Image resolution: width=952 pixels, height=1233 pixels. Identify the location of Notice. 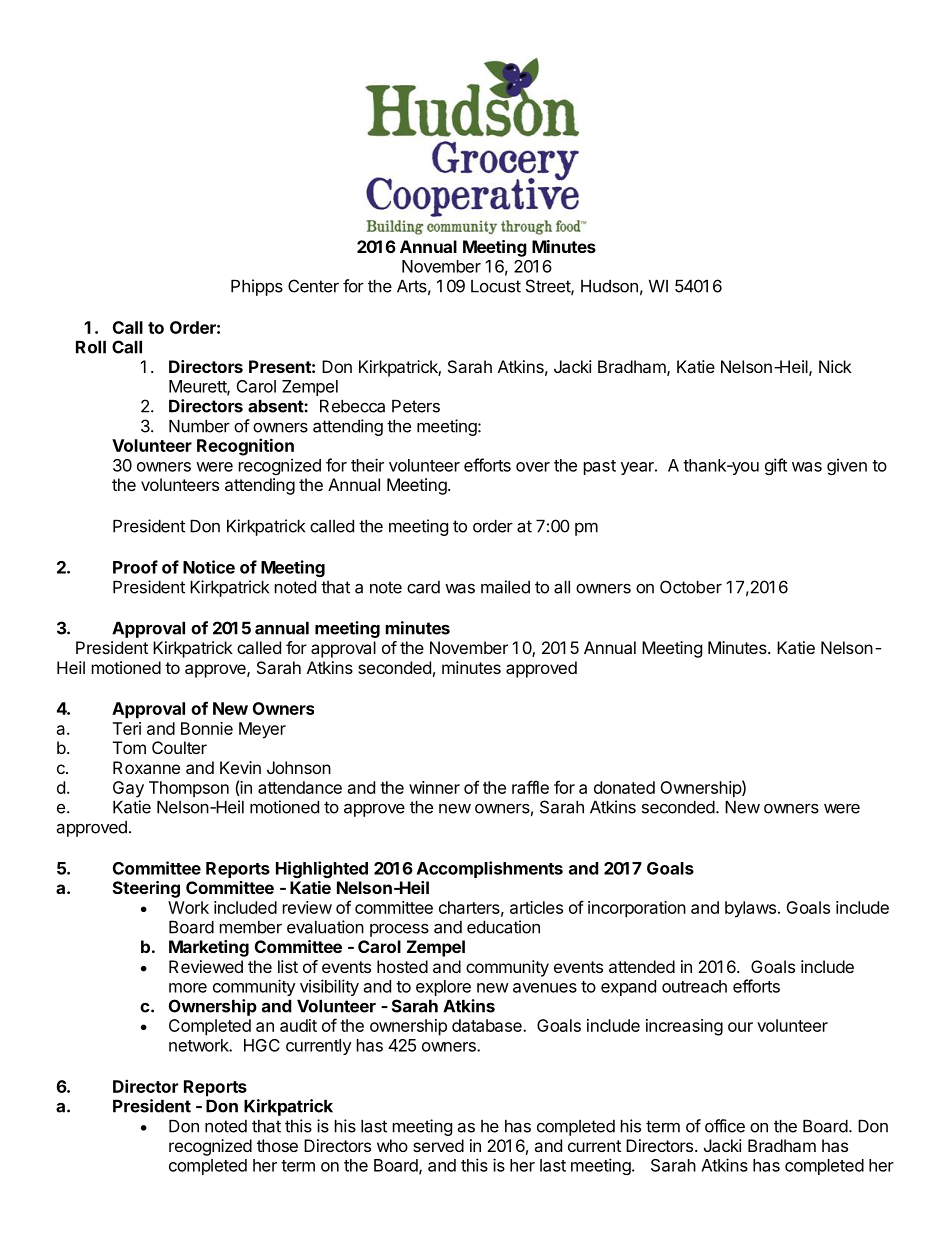
(209, 567).
